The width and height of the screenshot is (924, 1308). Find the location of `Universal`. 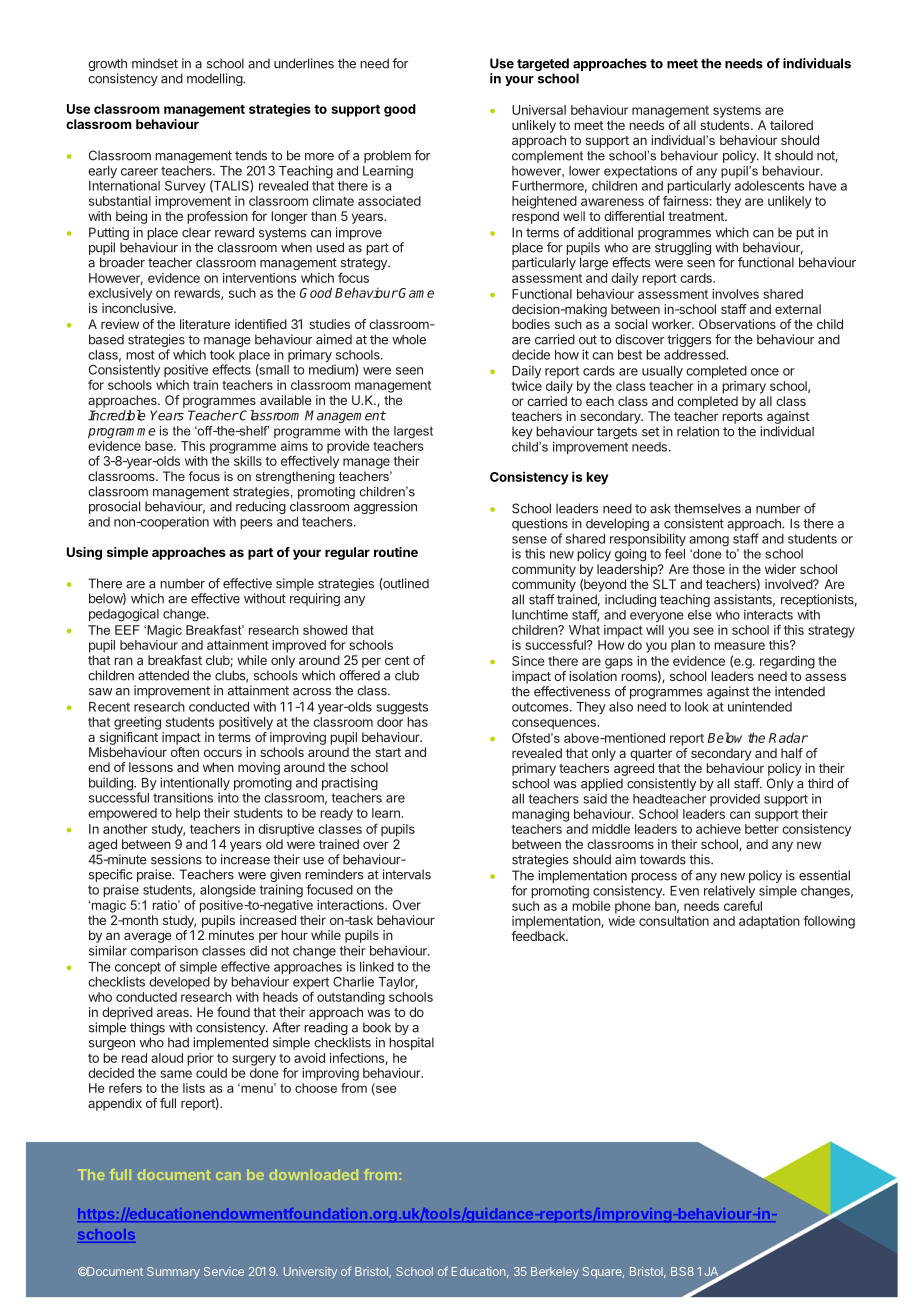

Universal is located at coordinates (539, 110).
